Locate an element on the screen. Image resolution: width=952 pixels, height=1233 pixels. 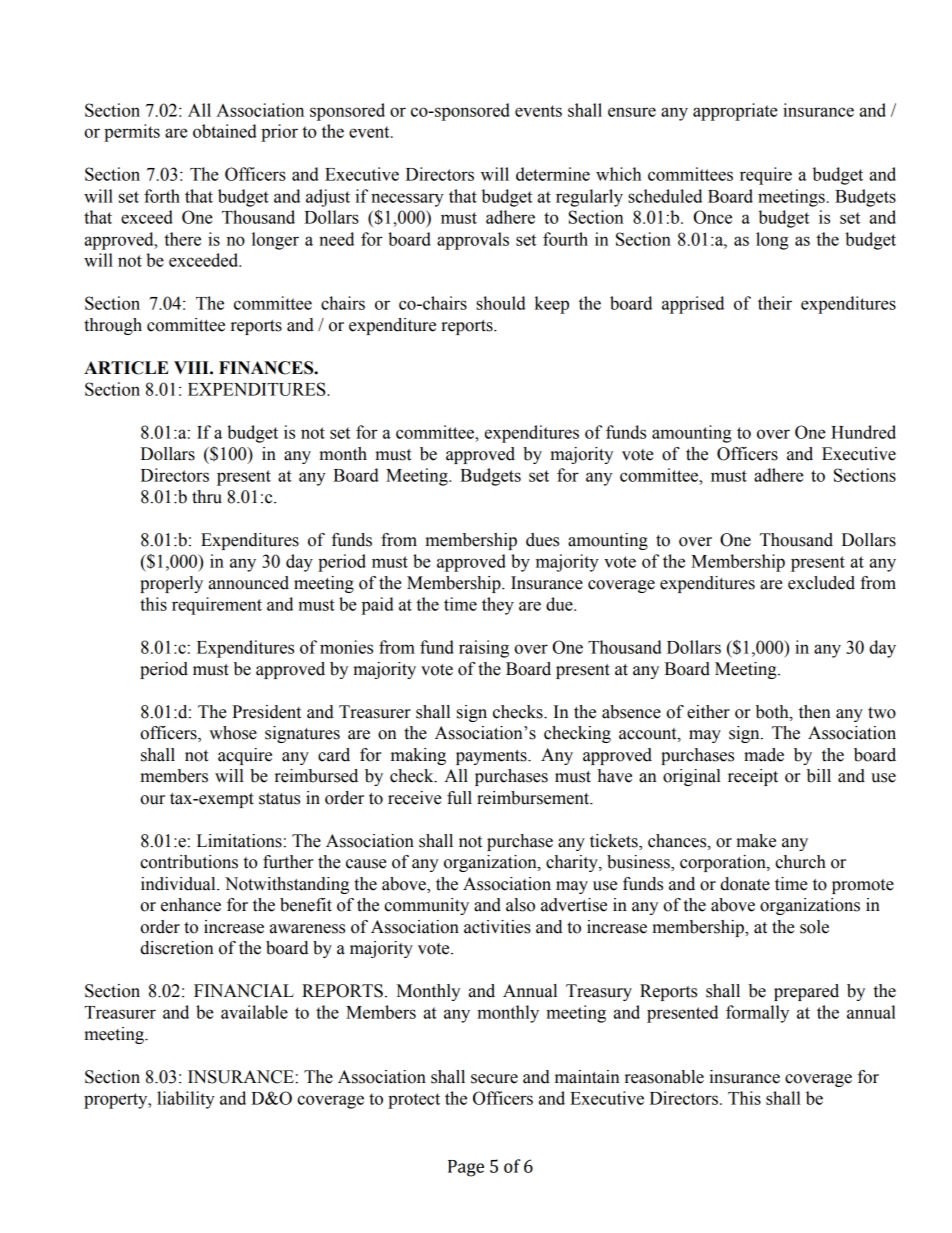
reasonable is located at coordinates (664, 1077).
